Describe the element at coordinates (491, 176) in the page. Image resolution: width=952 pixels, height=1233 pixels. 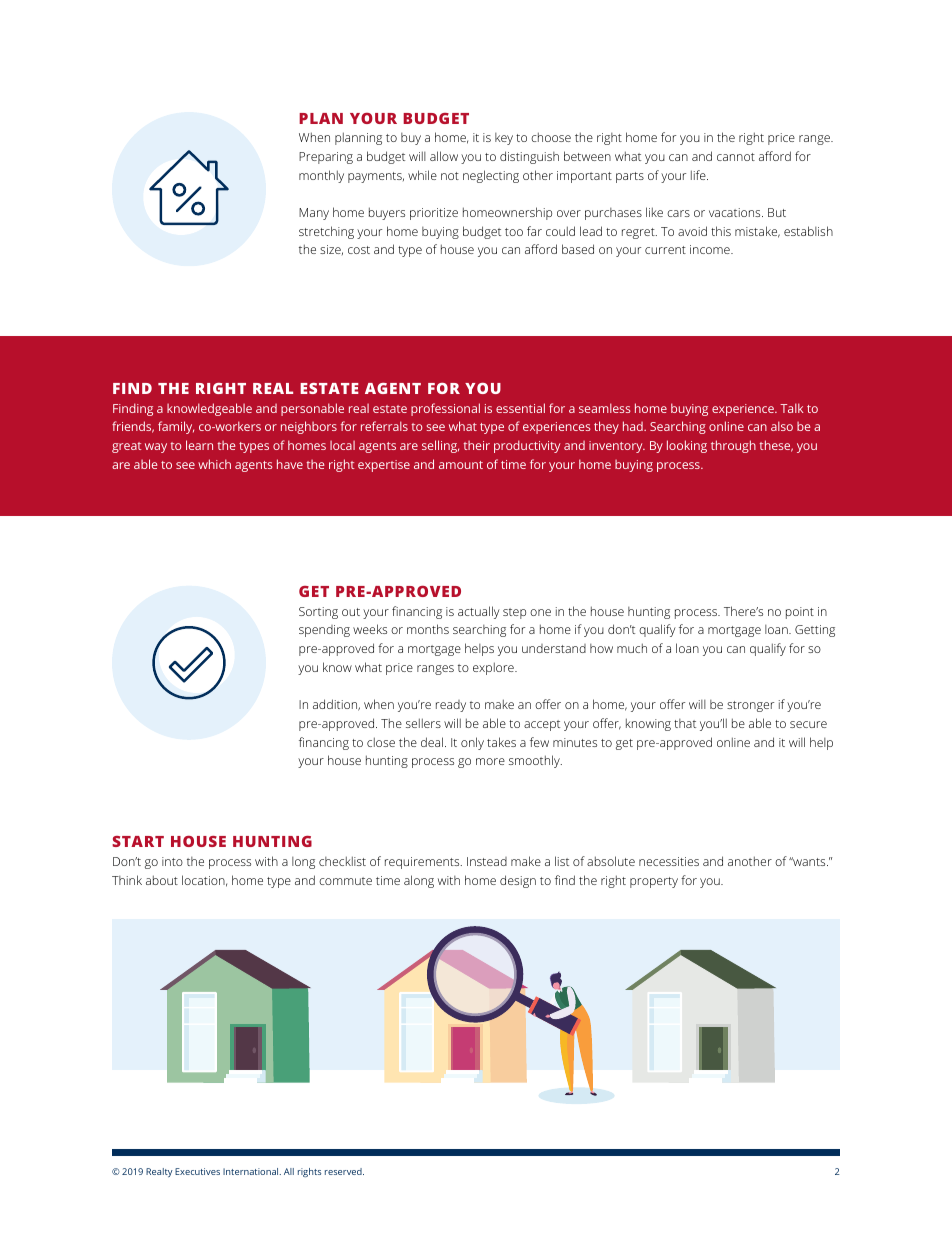
I see `neglecting` at that location.
